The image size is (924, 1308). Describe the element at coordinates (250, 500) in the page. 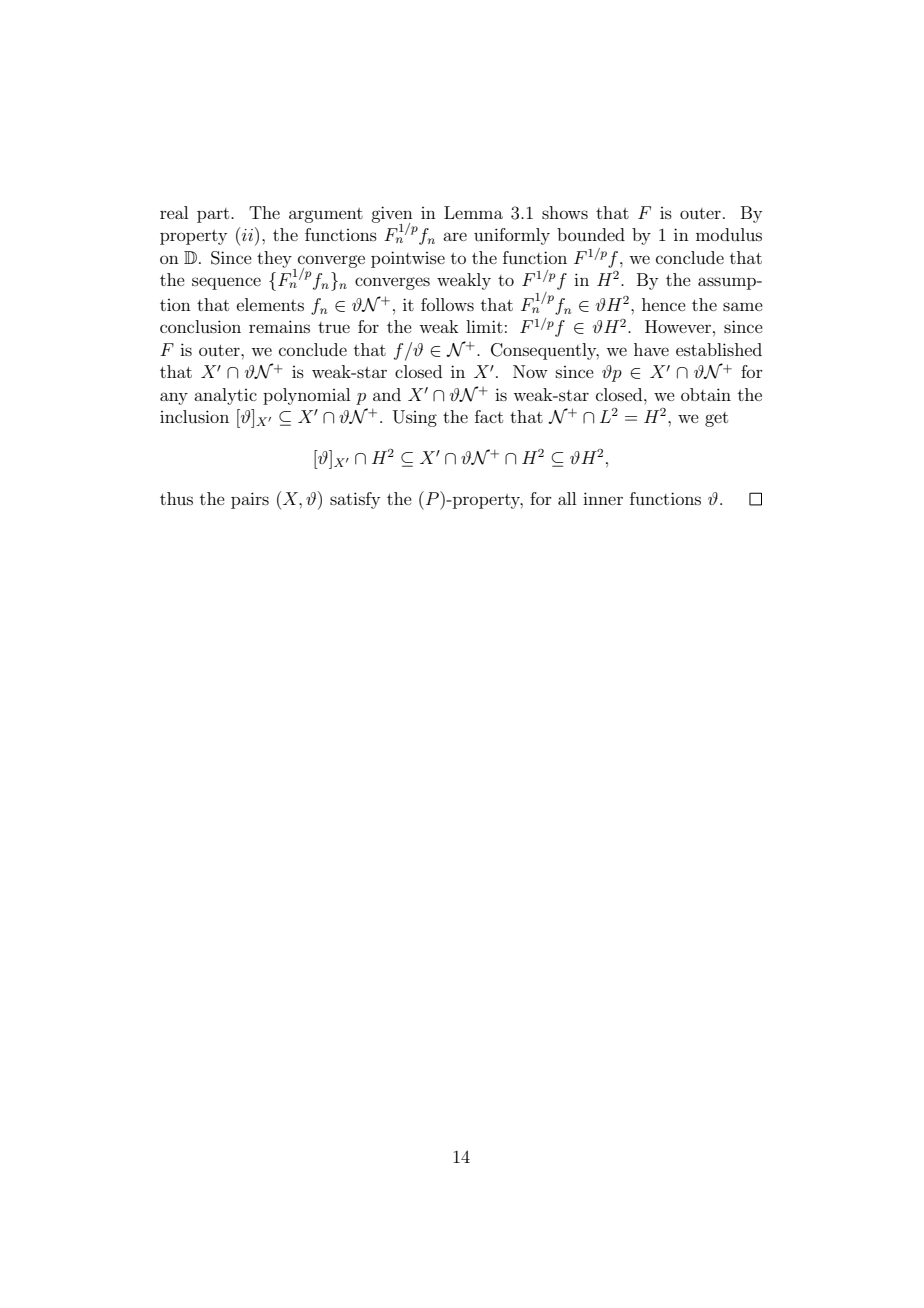

I see `pairs` at that location.
